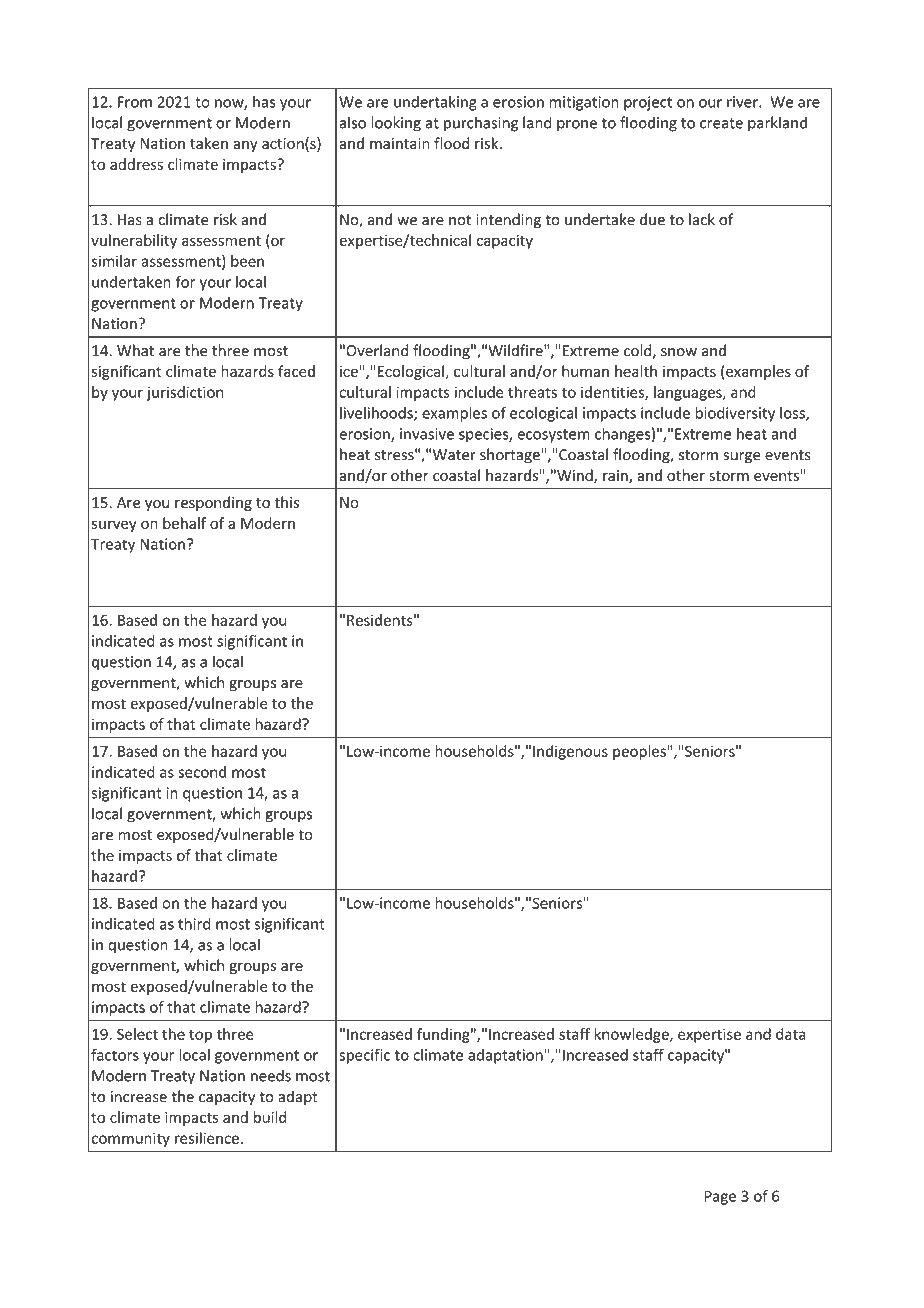 The width and height of the screenshot is (924, 1308). I want to click on Page, so click(720, 1197).
